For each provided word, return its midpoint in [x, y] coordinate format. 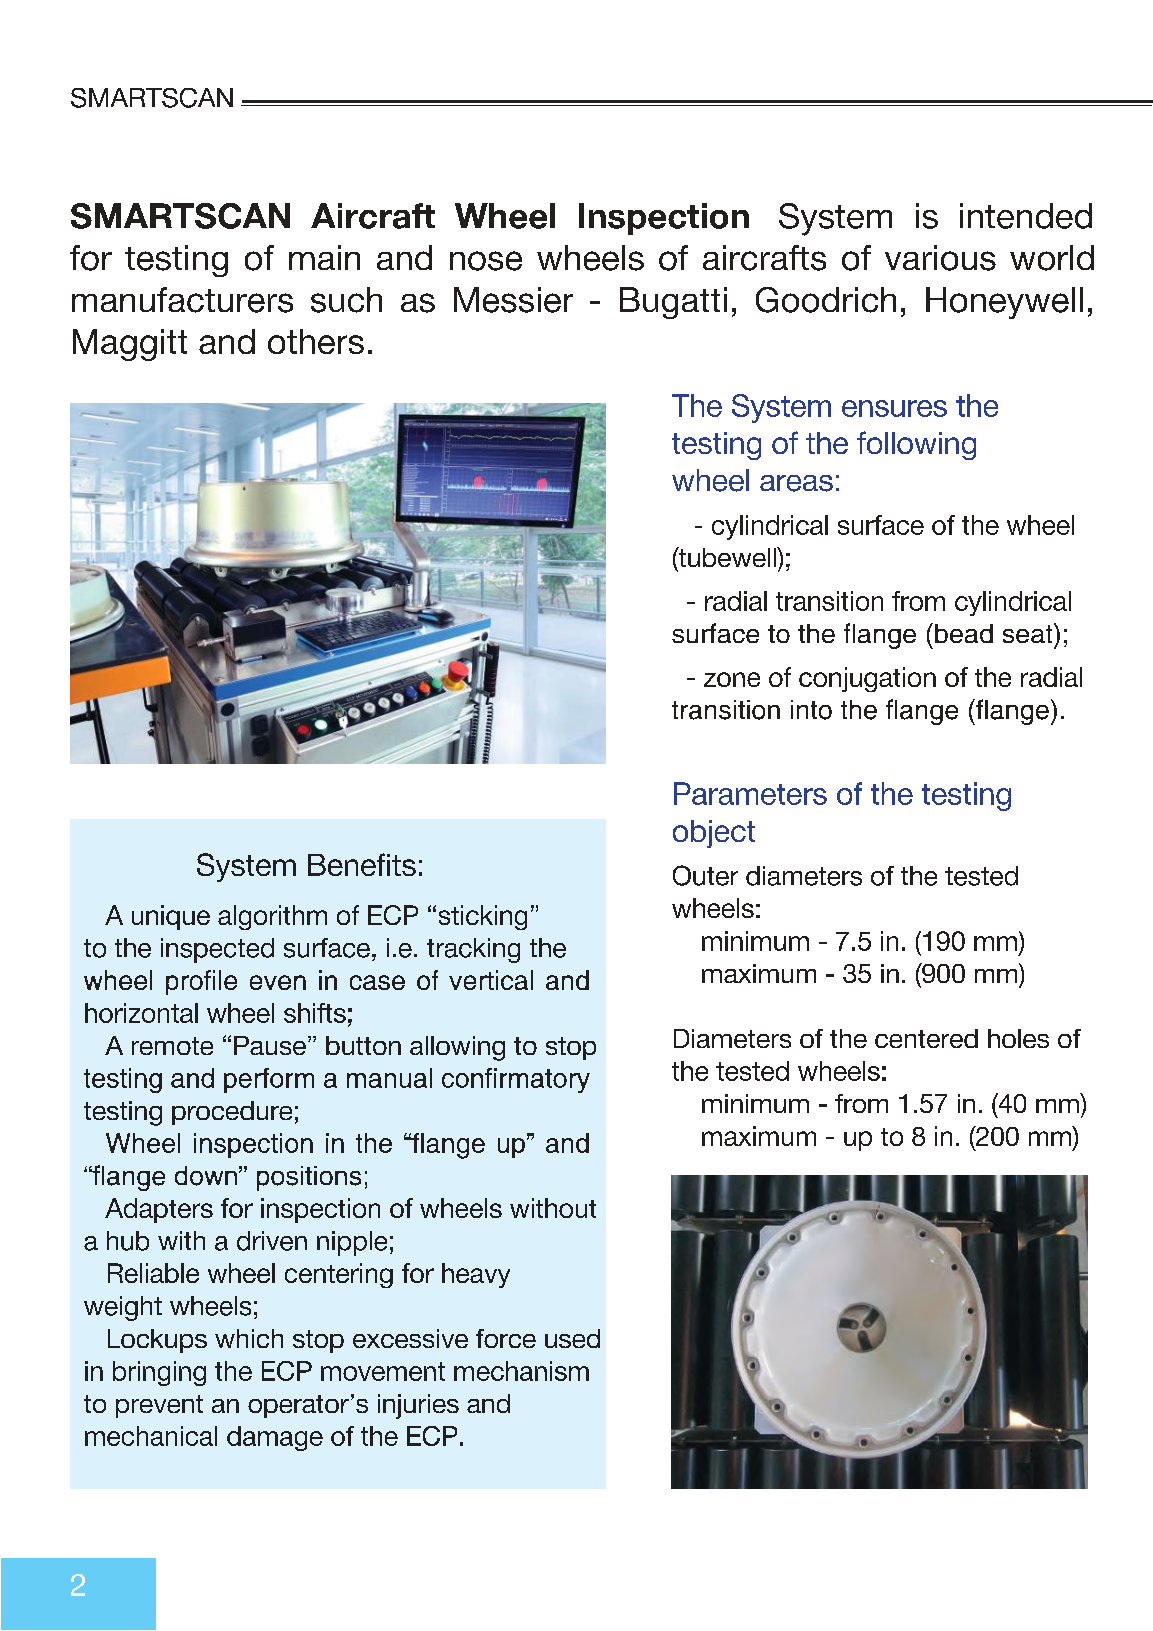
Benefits [362, 864]
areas [796, 483]
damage [275, 1438]
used [572, 1338]
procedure [232, 1113]
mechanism [521, 1371]
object [714, 834]
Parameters [750, 793]
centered [926, 1038]
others [316, 341]
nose [486, 261]
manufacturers [182, 300]
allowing [457, 1048]
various [940, 258]
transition [829, 601]
